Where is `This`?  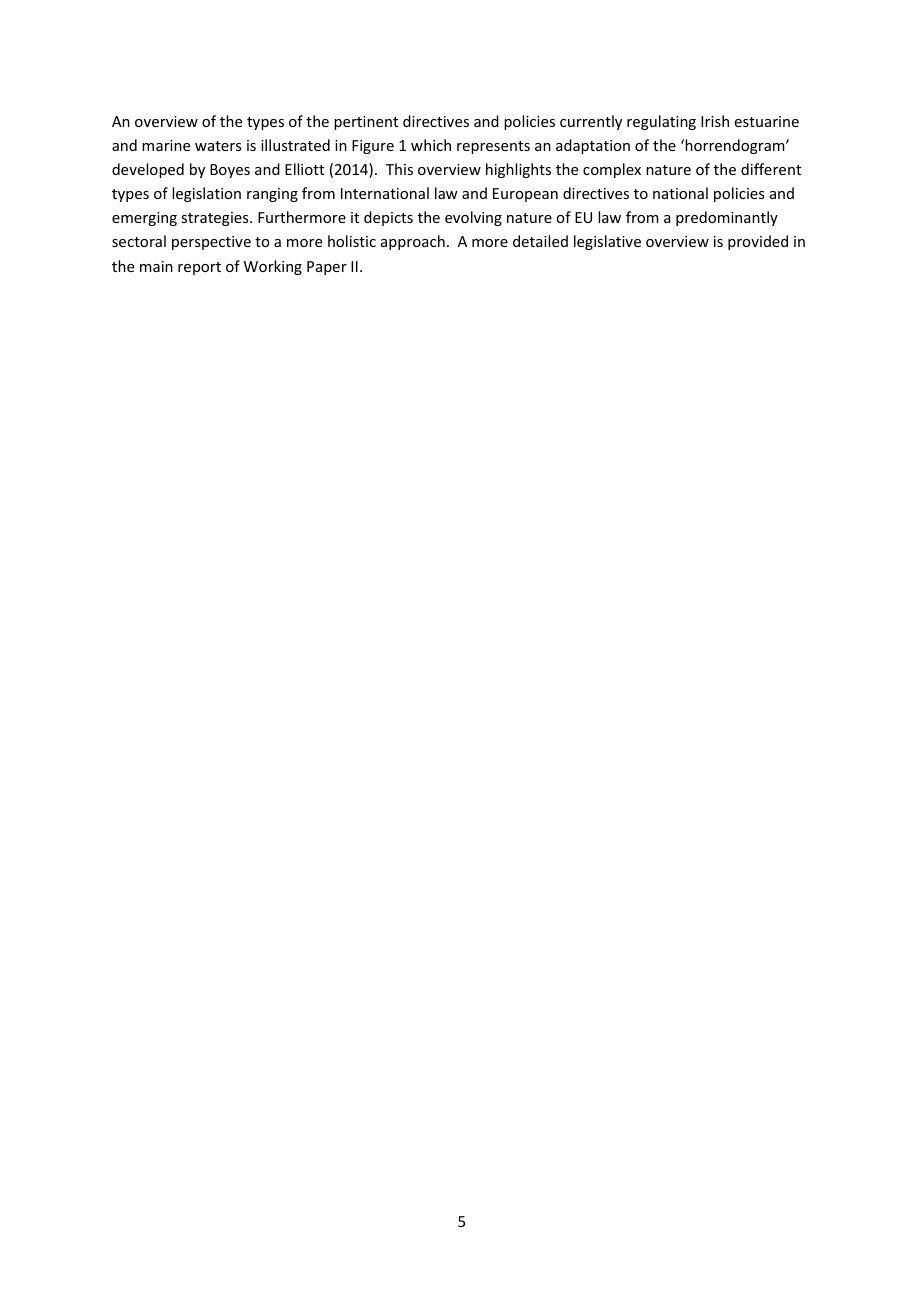 This is located at coordinates (399, 169).
